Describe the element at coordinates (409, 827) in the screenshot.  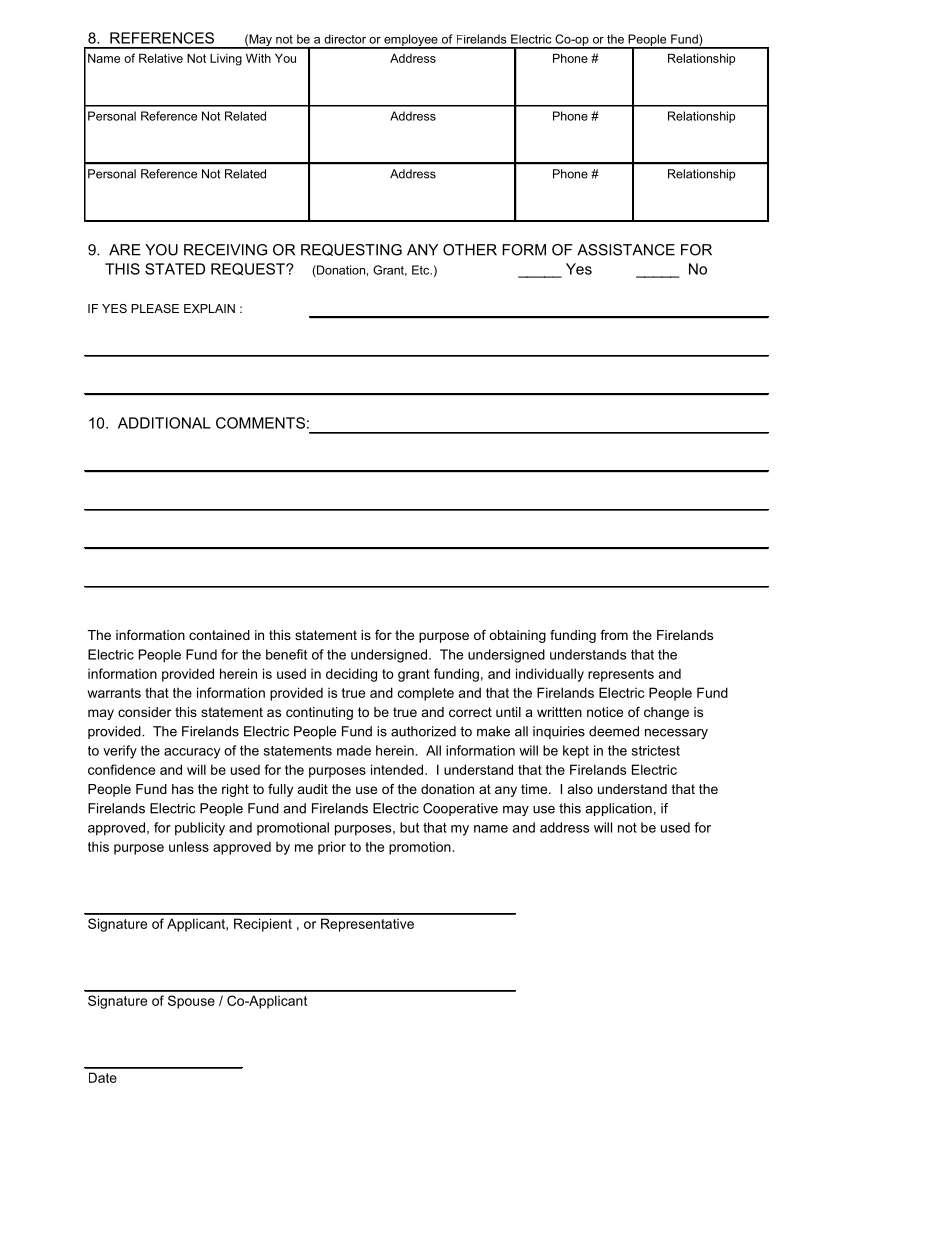
I see `but` at that location.
